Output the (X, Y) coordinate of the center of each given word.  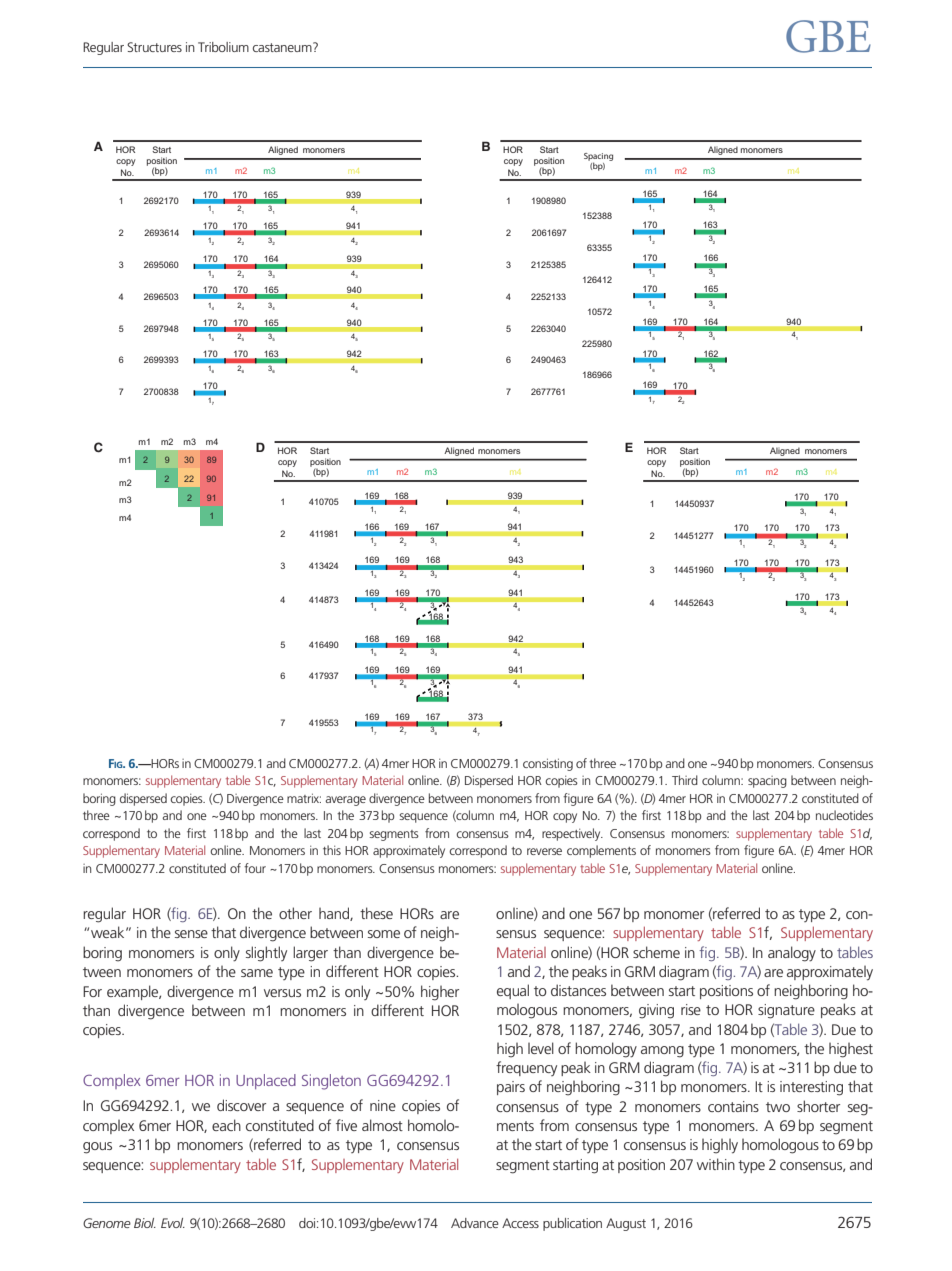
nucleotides (844, 815)
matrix (304, 798)
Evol (173, 1223)
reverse (544, 851)
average (345, 801)
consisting (548, 764)
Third (685, 780)
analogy (792, 954)
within (716, 1164)
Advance (475, 1223)
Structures (154, 47)
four (255, 868)
